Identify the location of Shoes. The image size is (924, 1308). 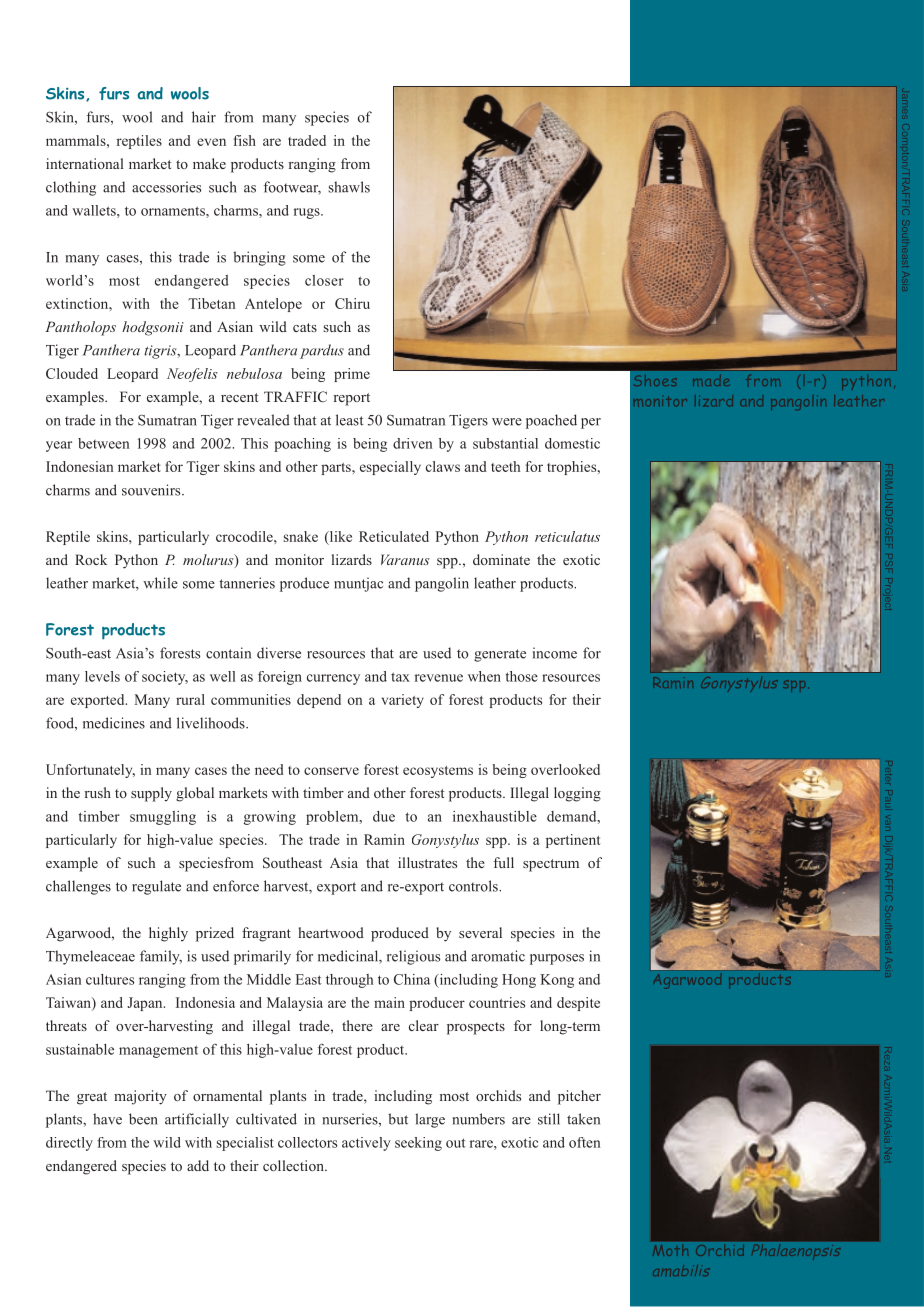
(656, 380).
